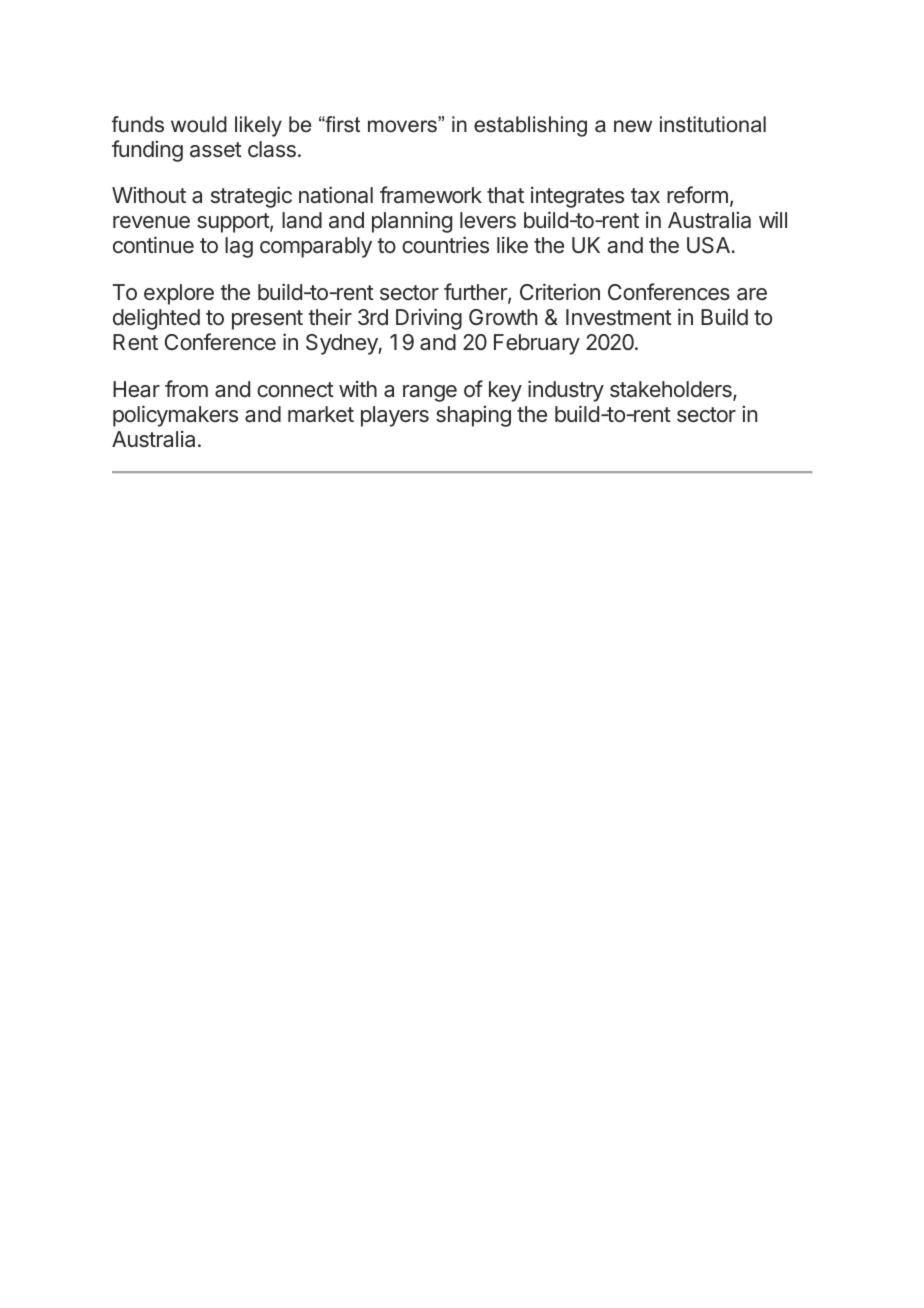  Describe the element at coordinates (445, 245) in the page. I see `countries` at that location.
